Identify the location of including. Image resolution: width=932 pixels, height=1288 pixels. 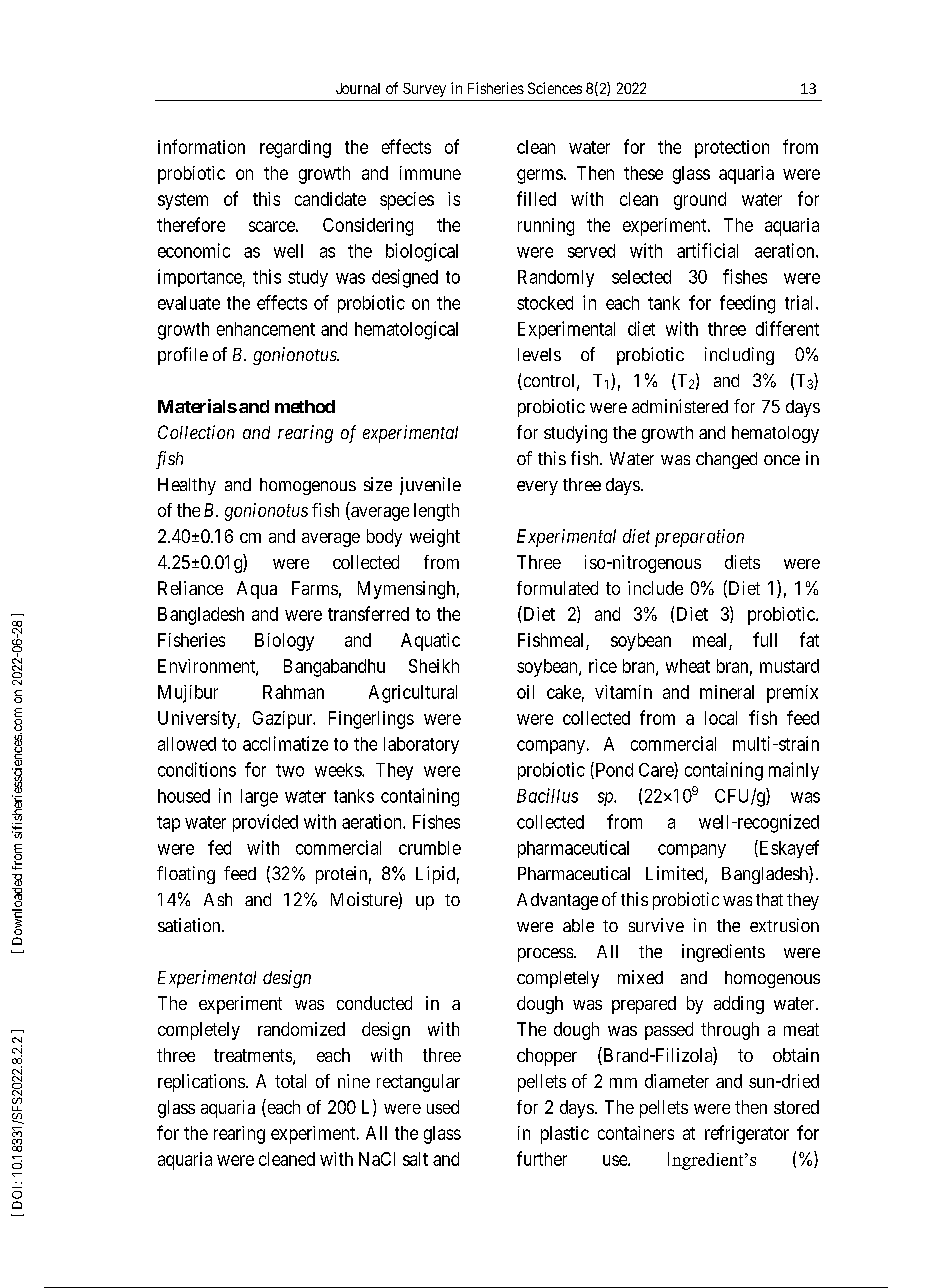
(739, 356).
